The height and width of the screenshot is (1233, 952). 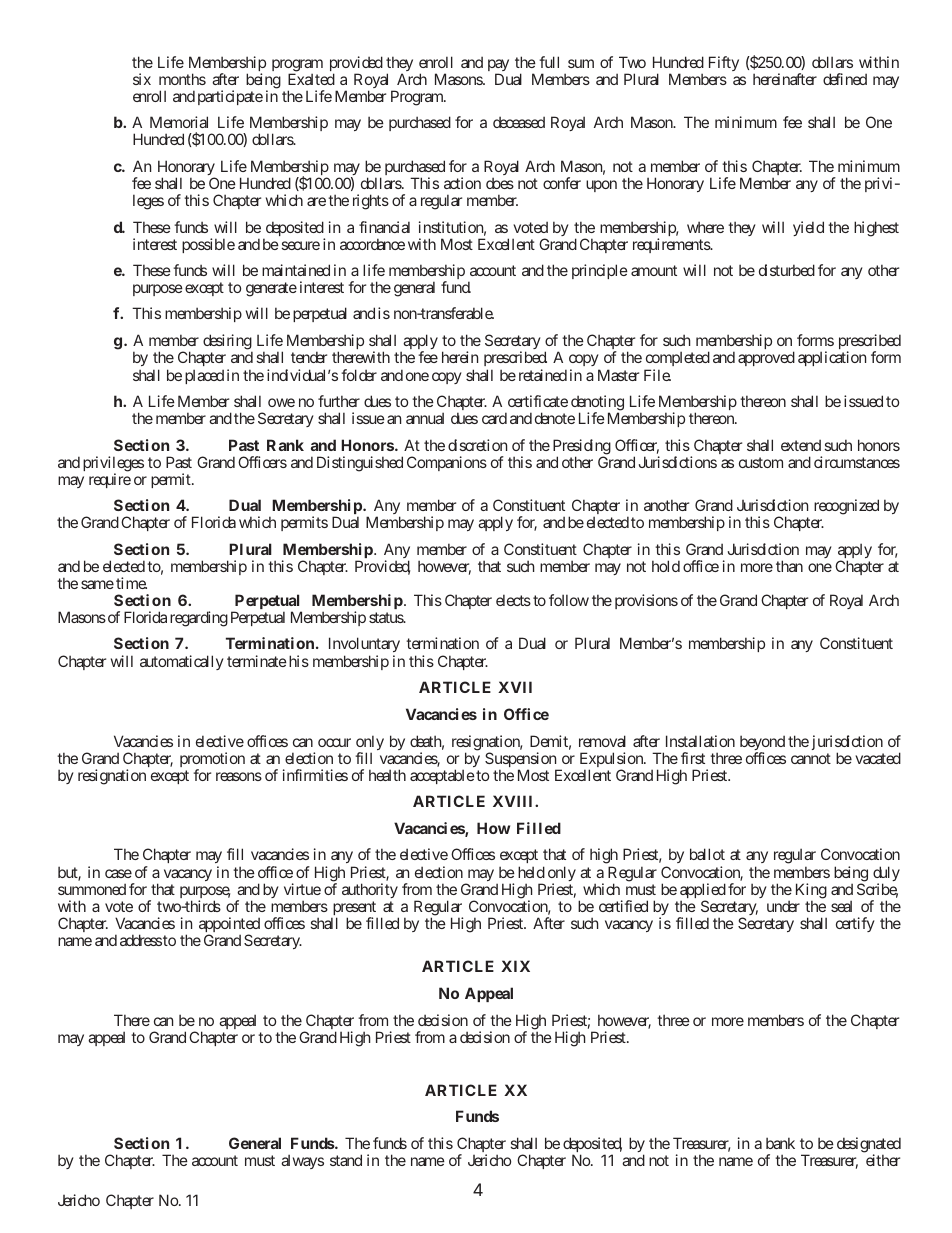 What do you see at coordinates (521, 761) in the screenshot?
I see `Suspension` at bounding box center [521, 761].
